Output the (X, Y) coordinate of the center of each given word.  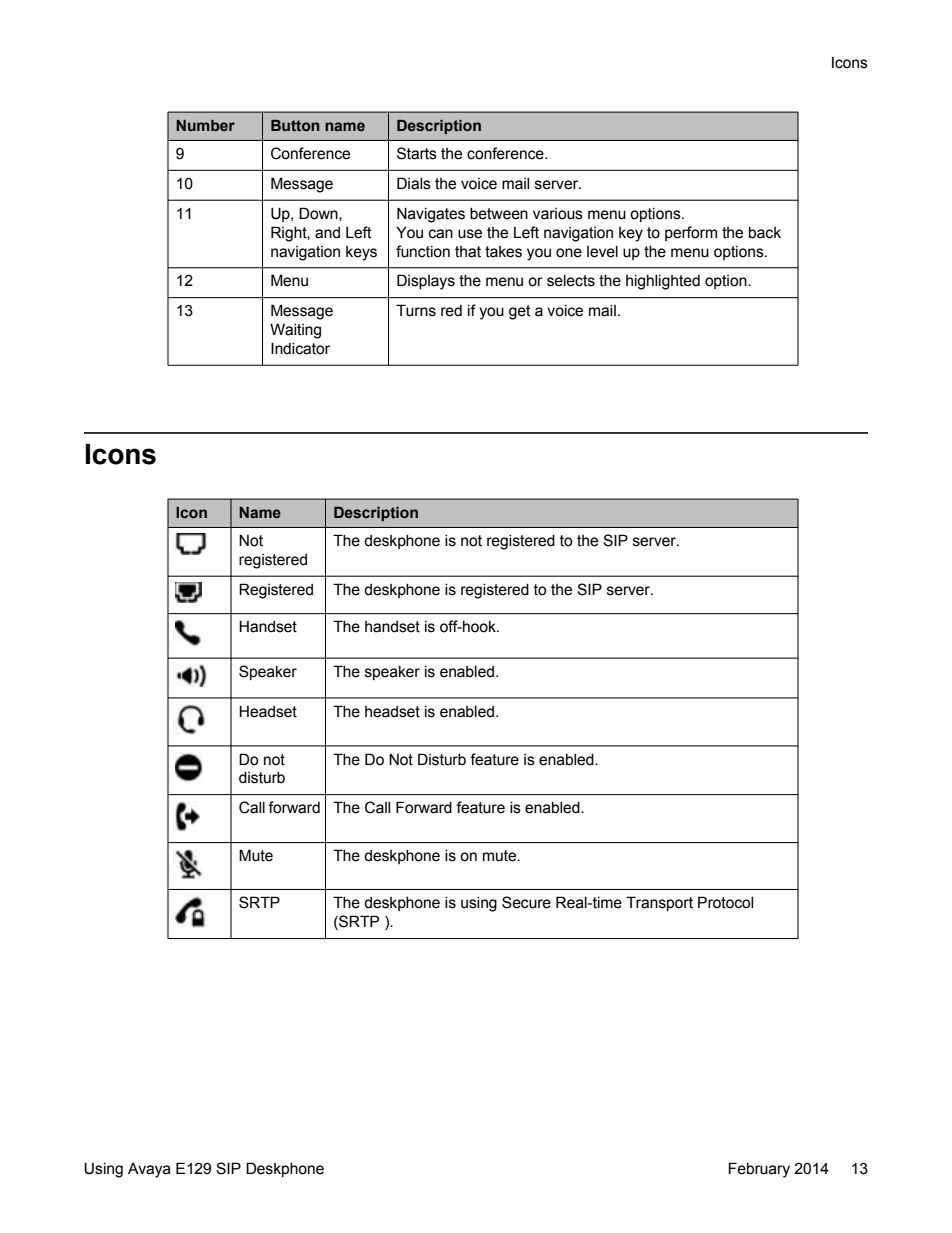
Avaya (149, 1170)
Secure (526, 902)
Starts (417, 153)
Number (205, 125)
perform (691, 233)
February (759, 1170)
